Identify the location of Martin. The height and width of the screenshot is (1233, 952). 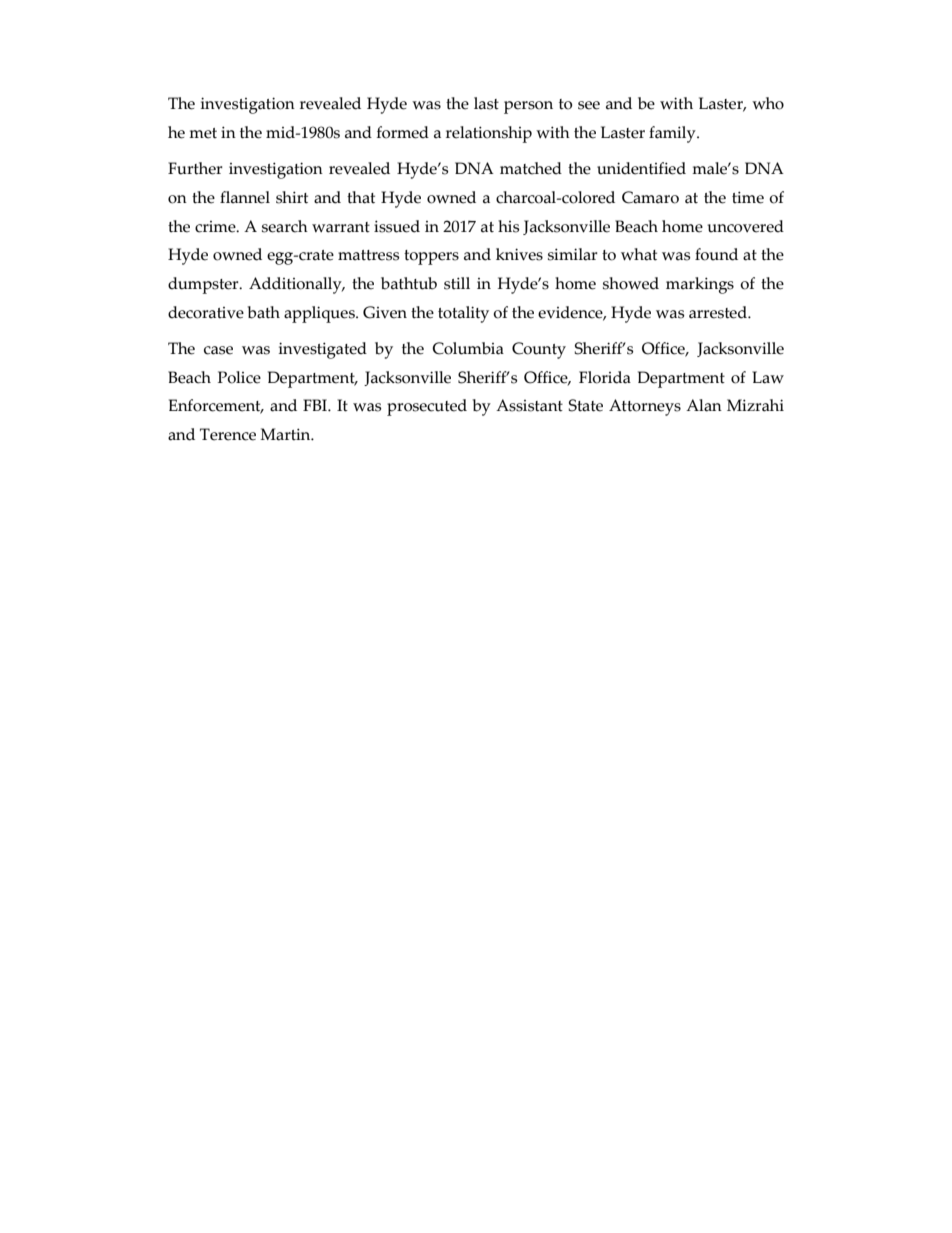
(286, 434).
